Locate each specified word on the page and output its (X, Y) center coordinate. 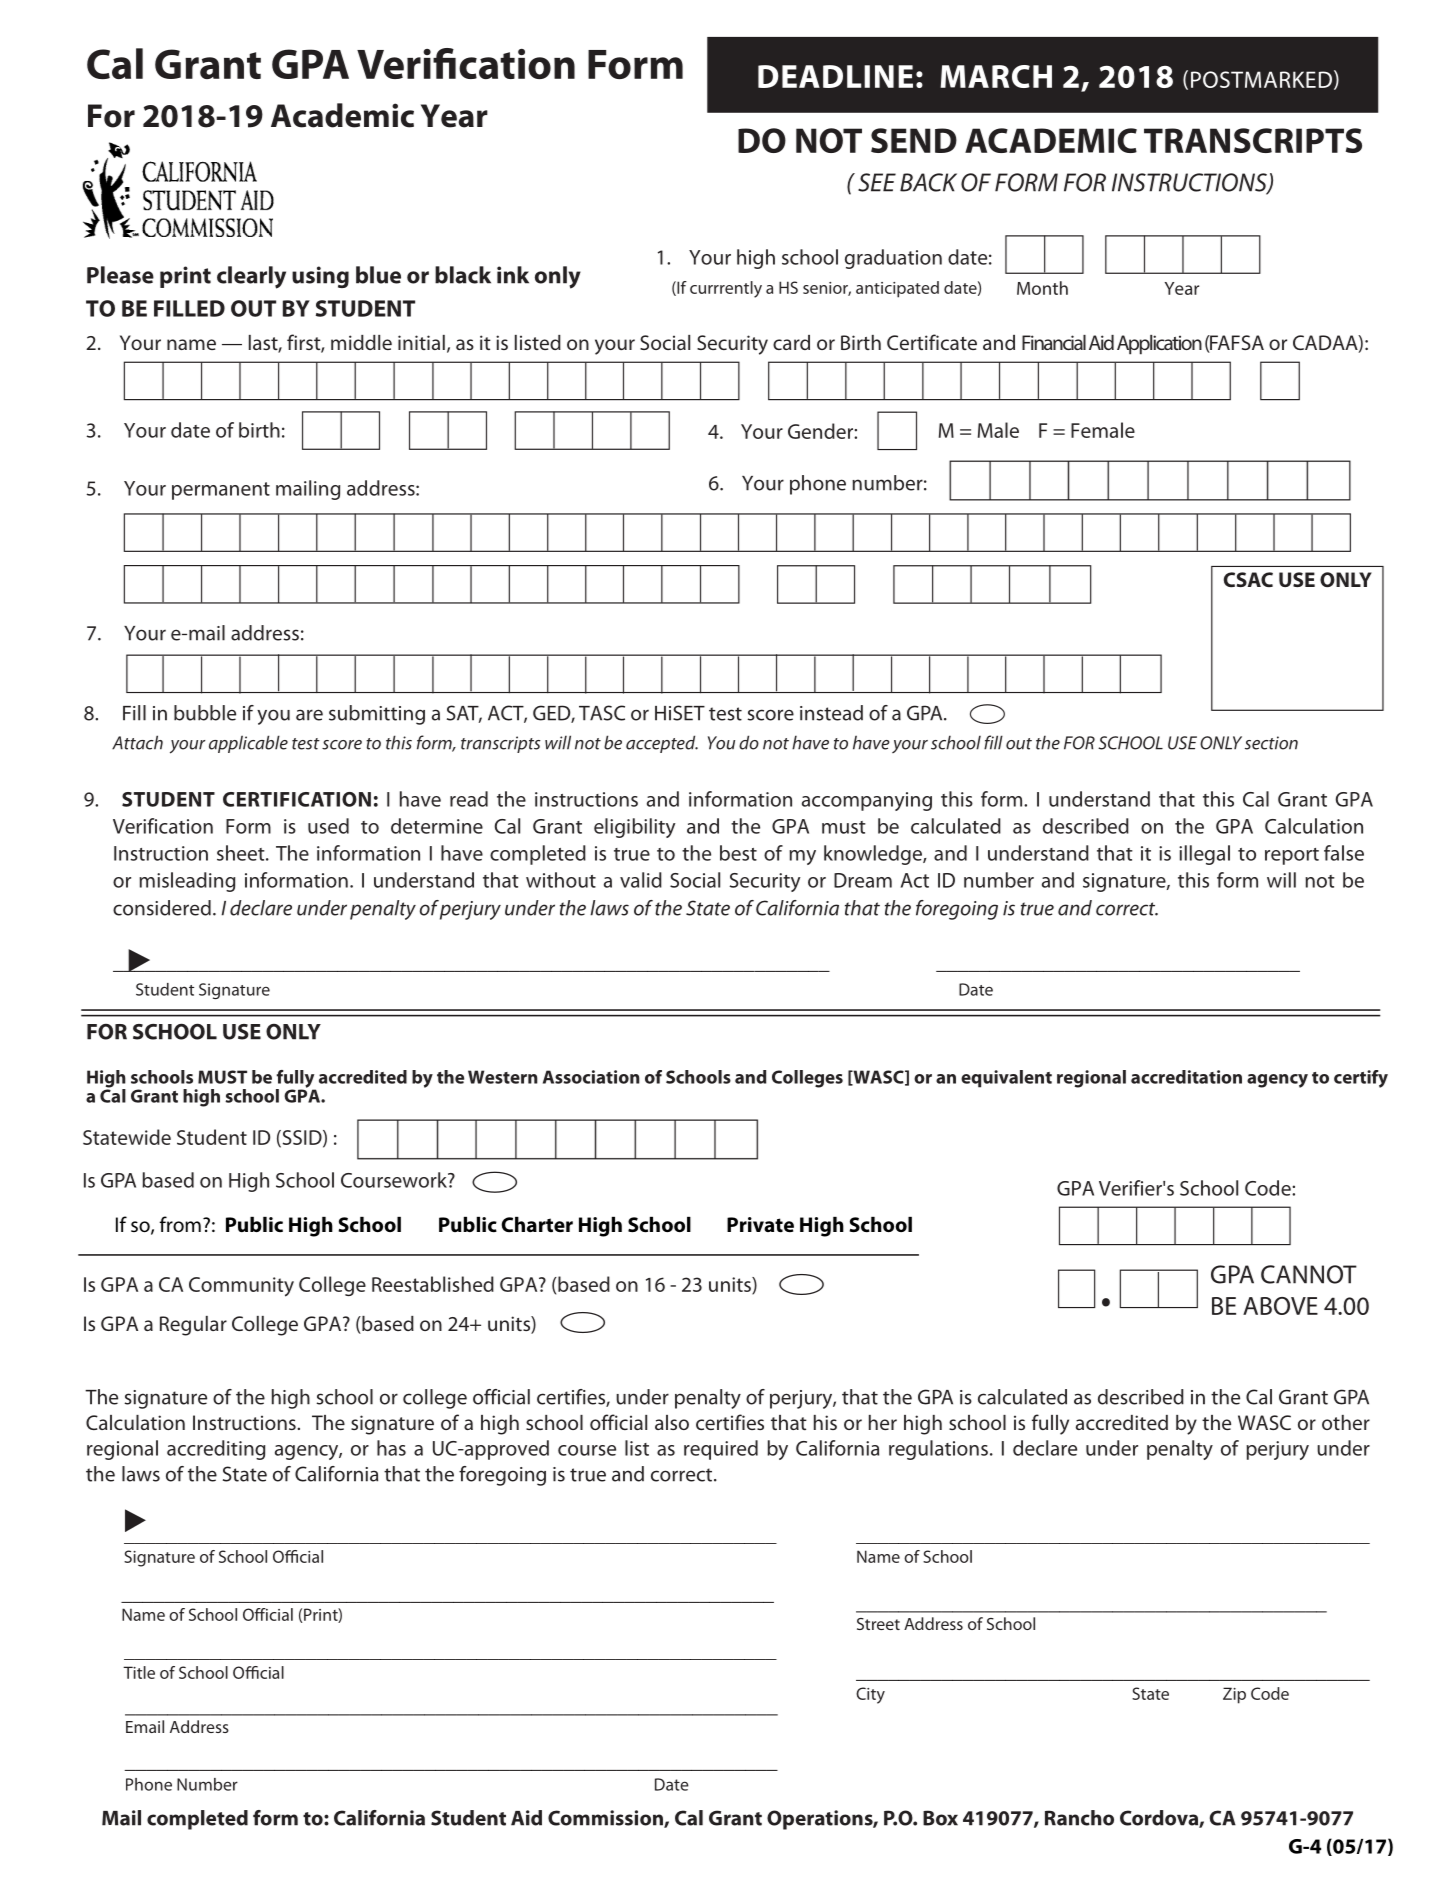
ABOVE (1280, 1306)
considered (162, 908)
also (672, 1422)
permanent (221, 491)
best (738, 853)
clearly (251, 277)
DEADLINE (835, 76)
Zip (1234, 1695)
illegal (1204, 855)
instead (831, 713)
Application (1159, 345)
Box (940, 1818)
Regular (193, 1326)
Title (139, 1672)
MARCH (996, 76)
